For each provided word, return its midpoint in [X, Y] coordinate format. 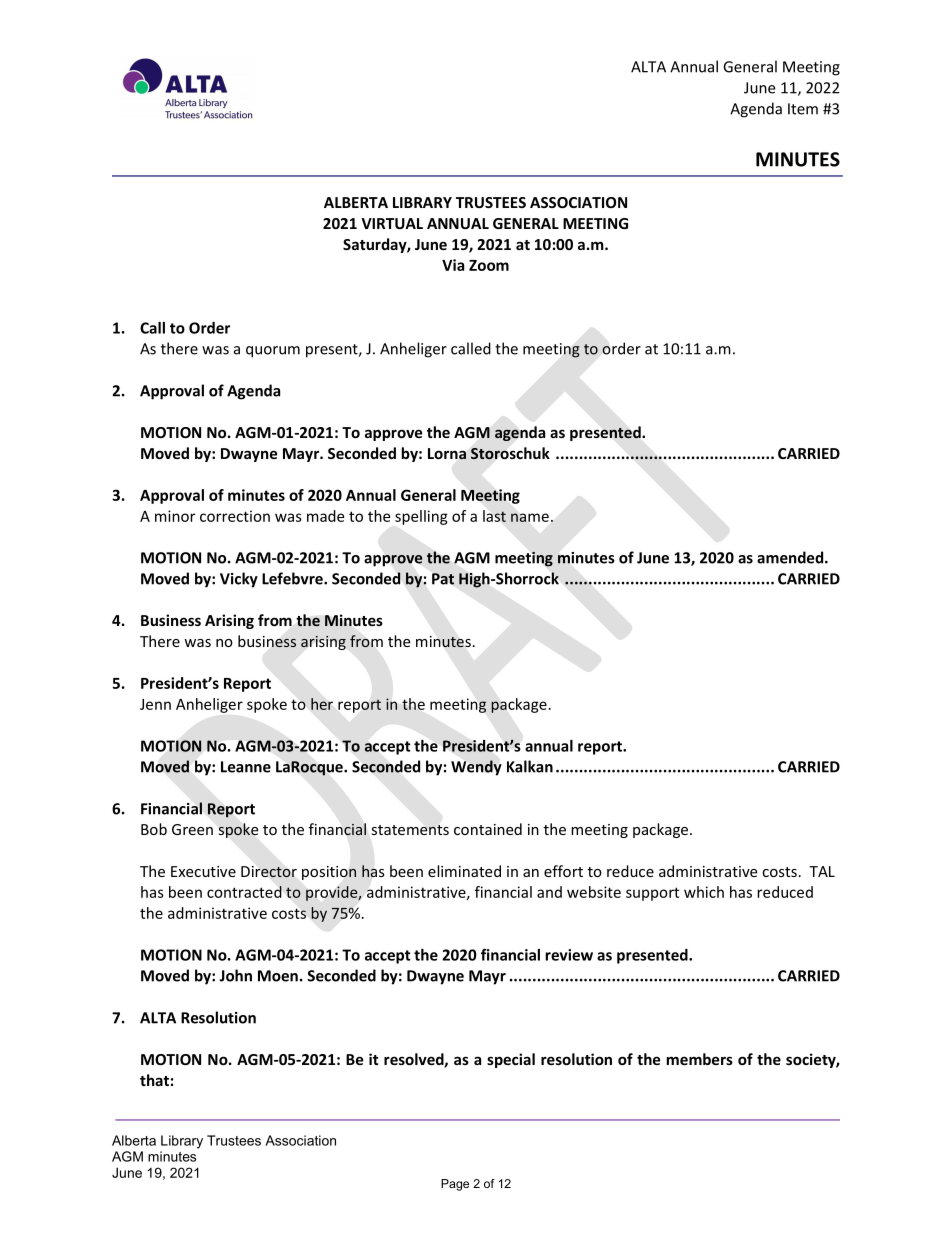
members [700, 1059]
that [154, 1080]
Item [803, 109]
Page [455, 1185]
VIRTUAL [392, 223]
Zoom [489, 265]
